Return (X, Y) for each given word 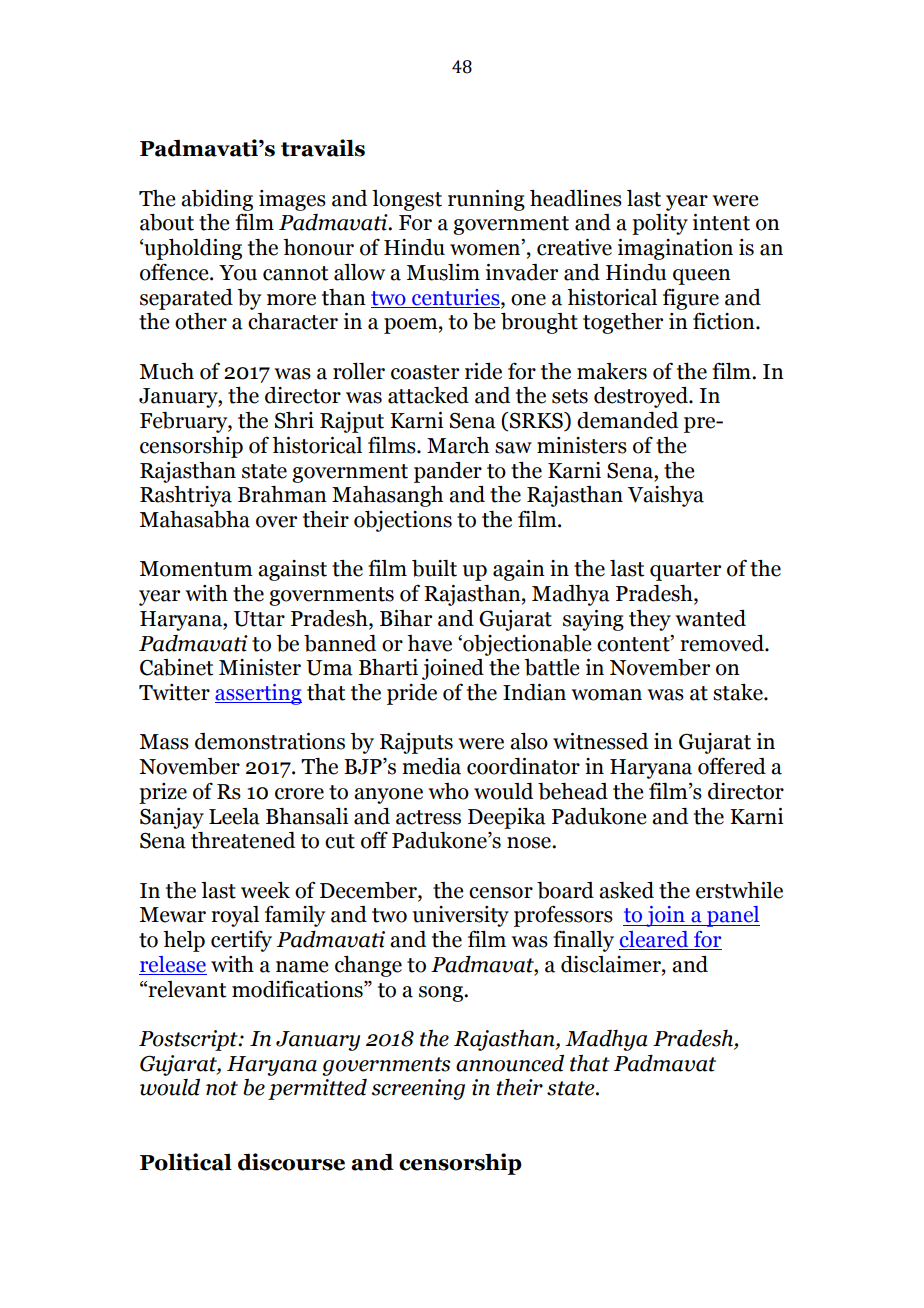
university (461, 916)
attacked (428, 395)
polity (660, 224)
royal (235, 916)
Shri (294, 420)
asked (626, 890)
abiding (217, 200)
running (486, 200)
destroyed (642, 397)
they (650, 620)
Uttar (259, 619)
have (429, 643)
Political (186, 1162)
